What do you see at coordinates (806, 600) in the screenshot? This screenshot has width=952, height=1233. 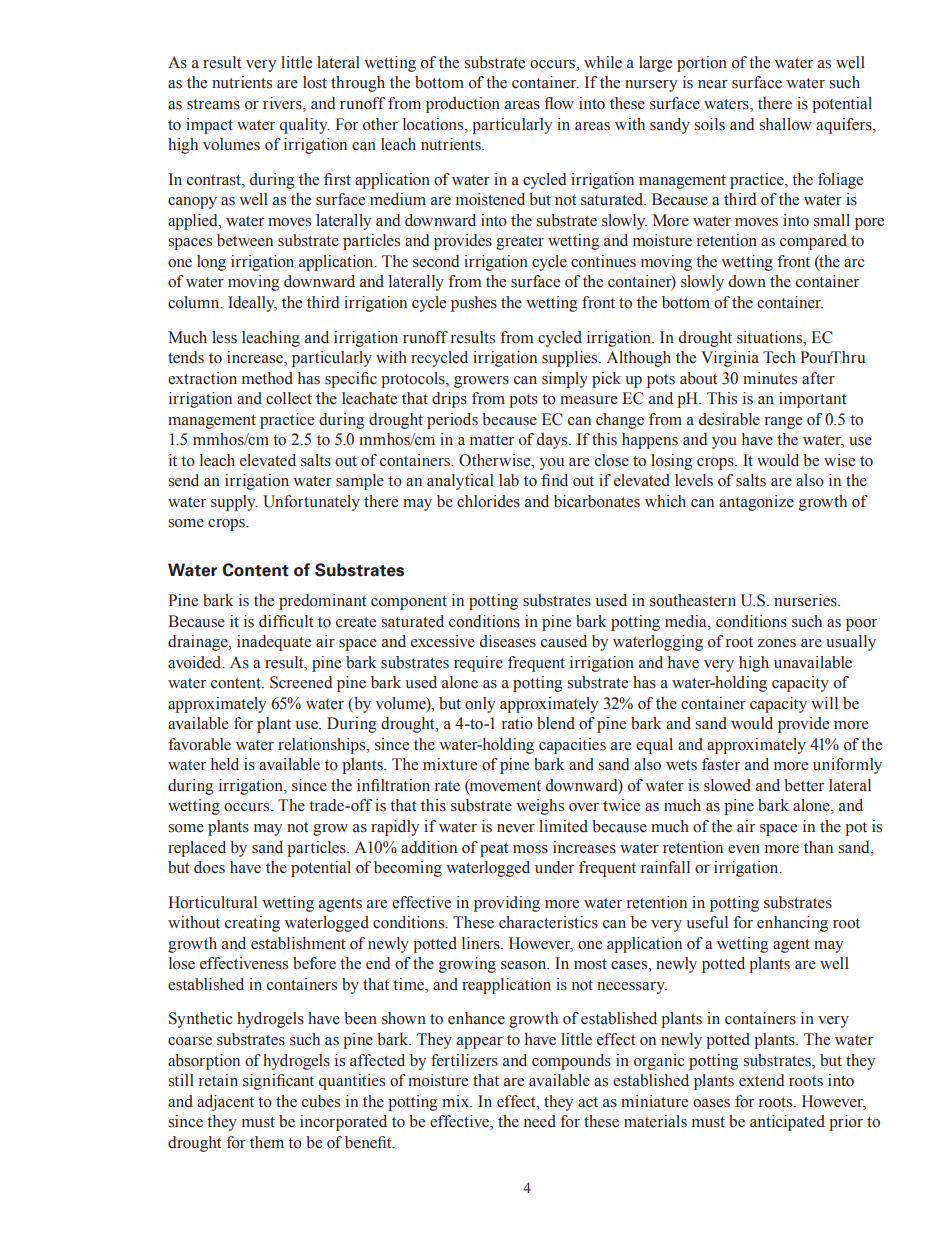 I see `nurseries` at bounding box center [806, 600].
